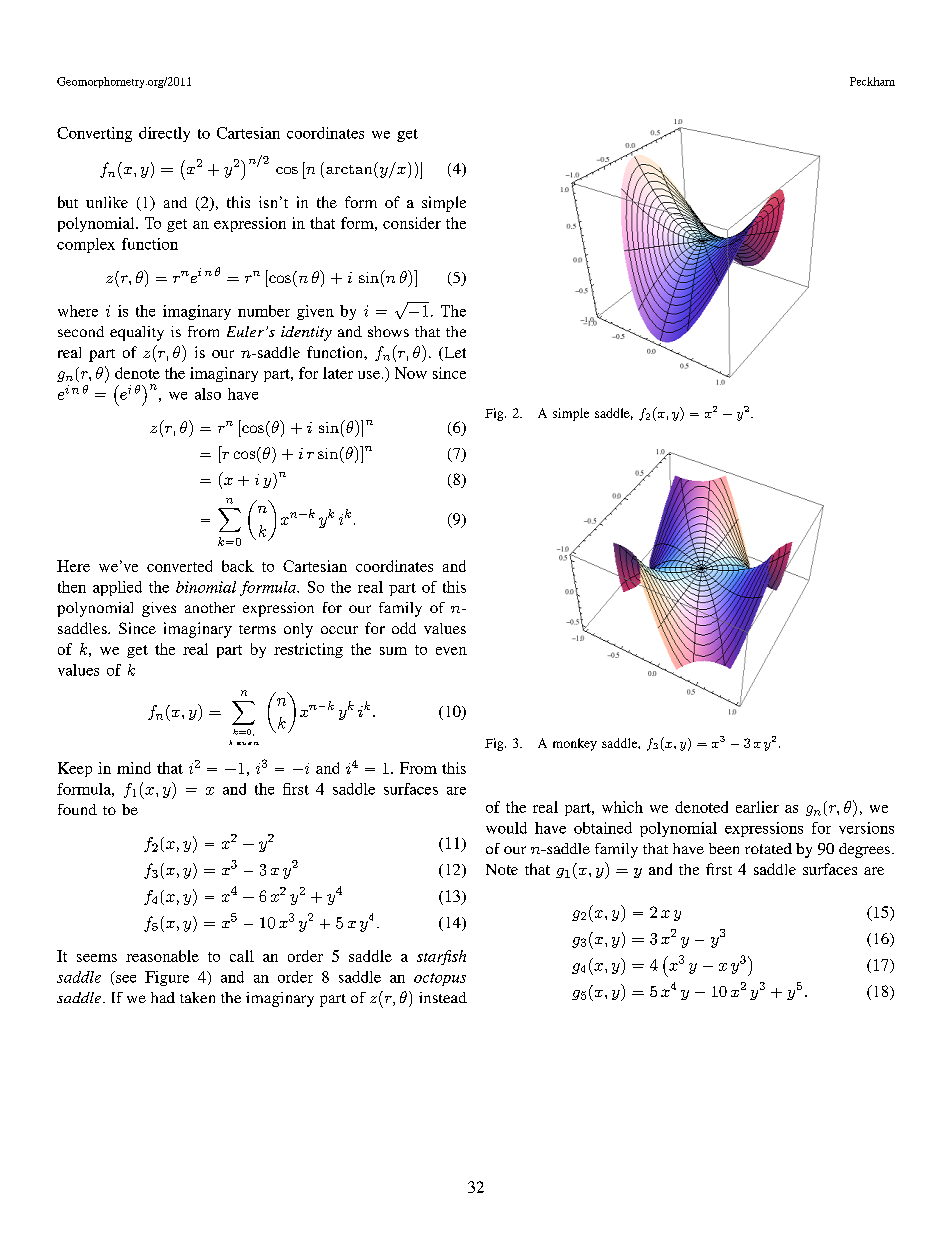  I want to click on sum, so click(393, 651).
